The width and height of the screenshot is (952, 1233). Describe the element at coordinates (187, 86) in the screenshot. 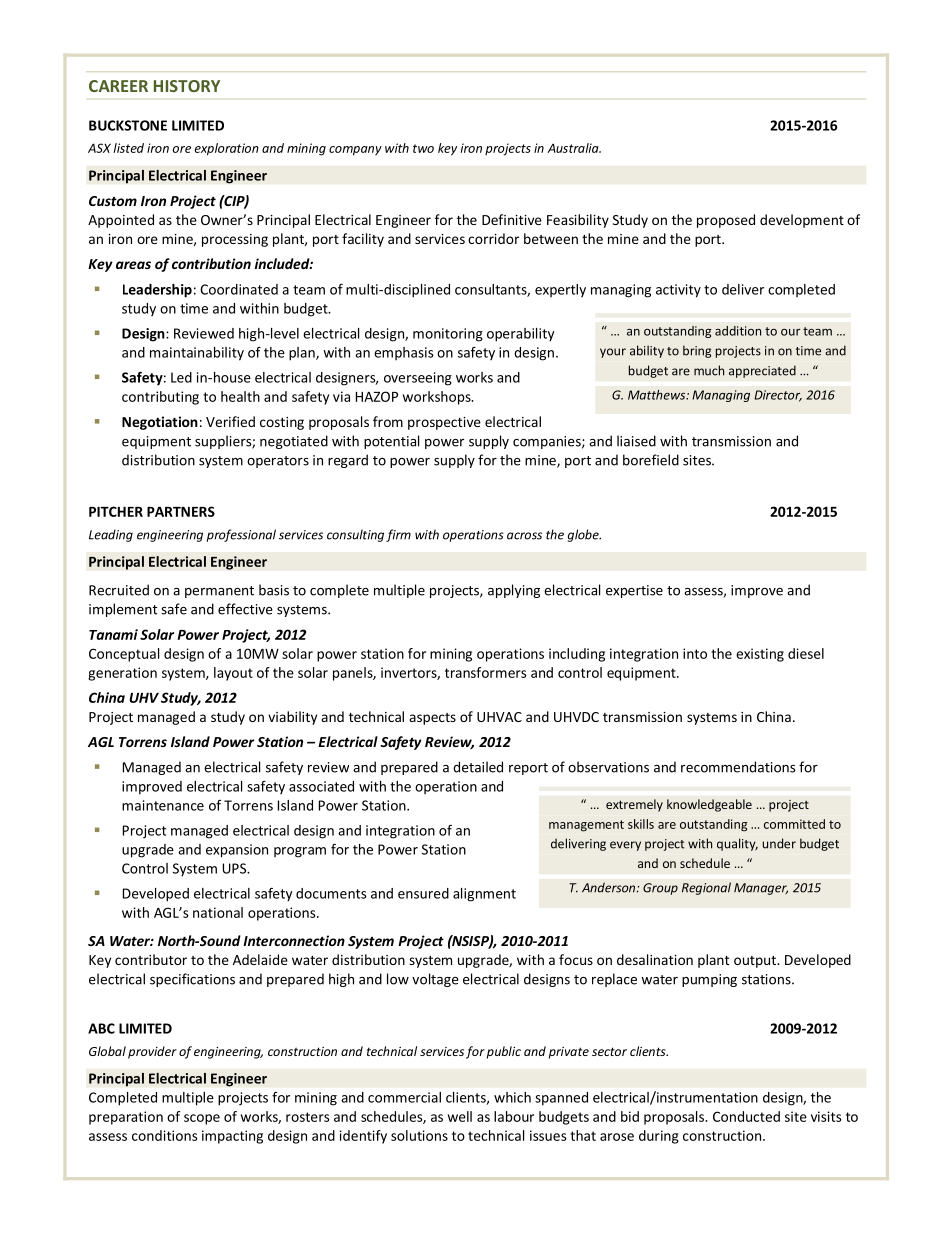

I see `HISTORY` at that location.
